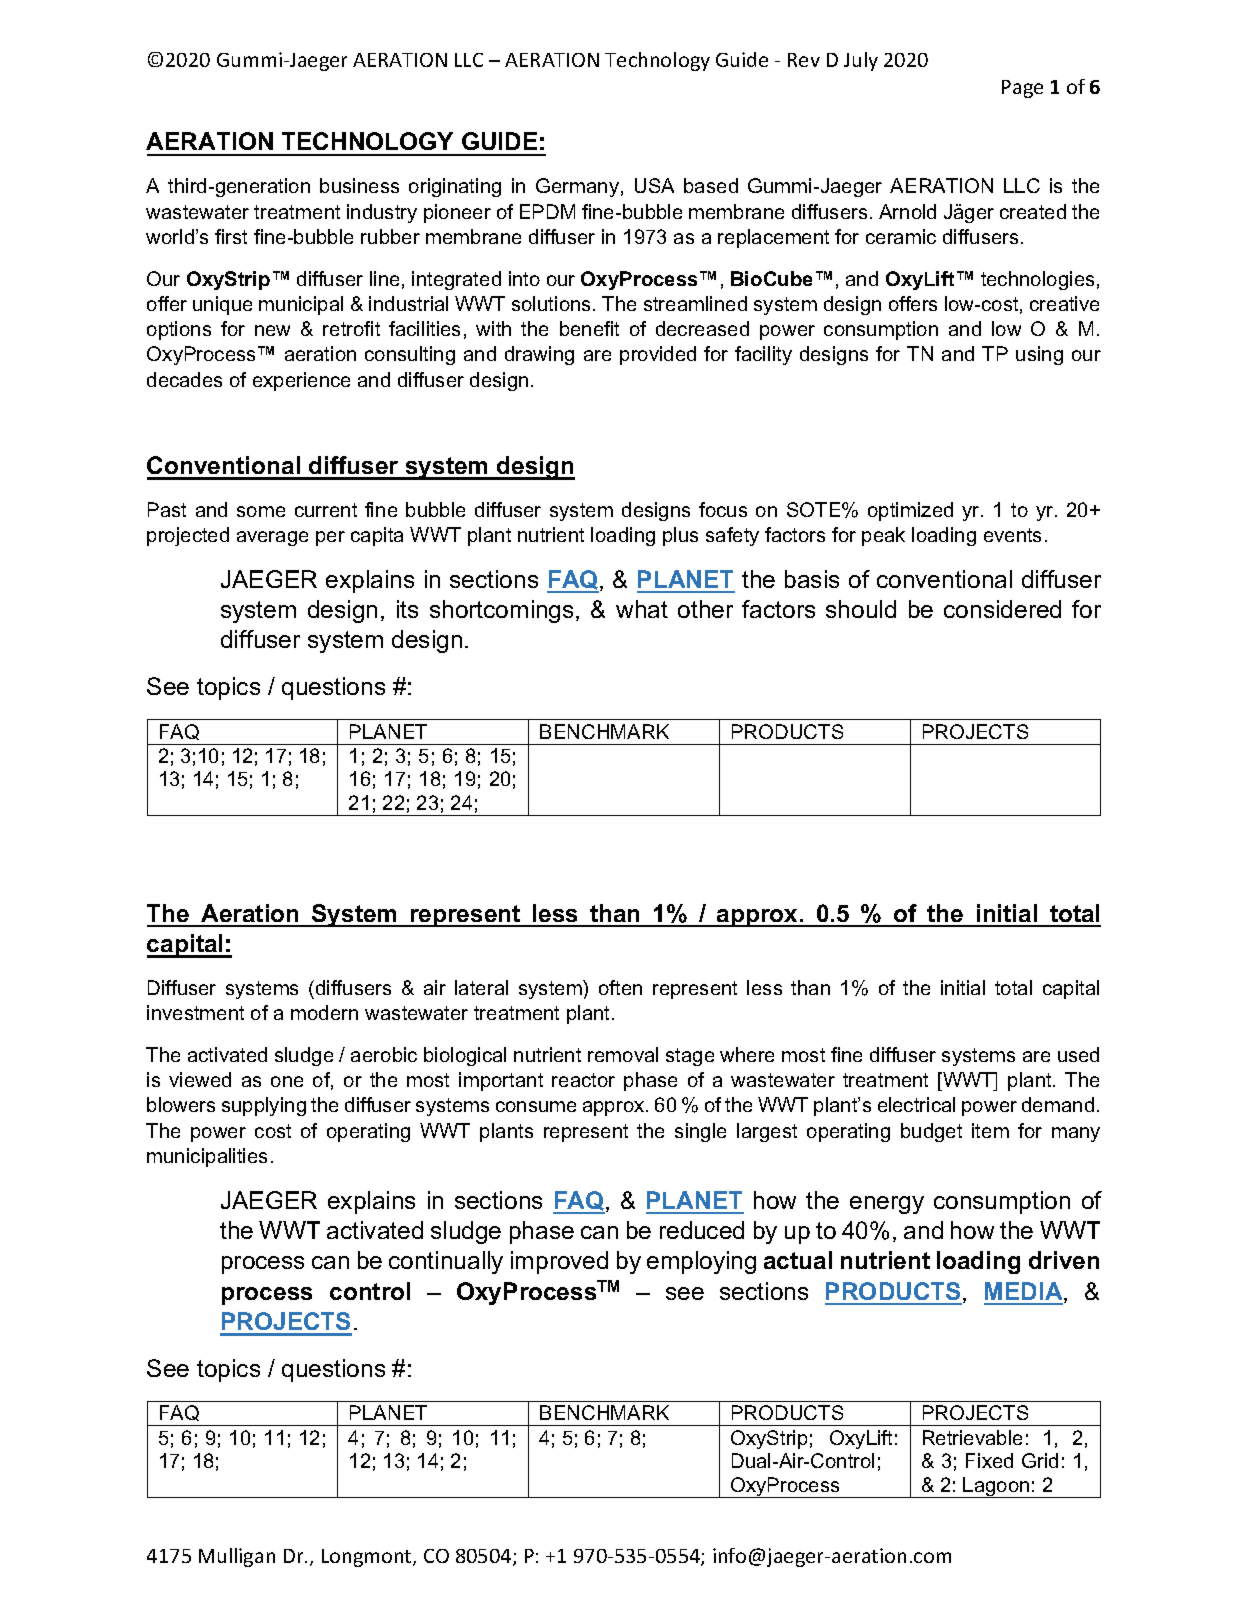 The width and height of the screenshot is (1248, 1615). I want to click on often, so click(620, 987).
